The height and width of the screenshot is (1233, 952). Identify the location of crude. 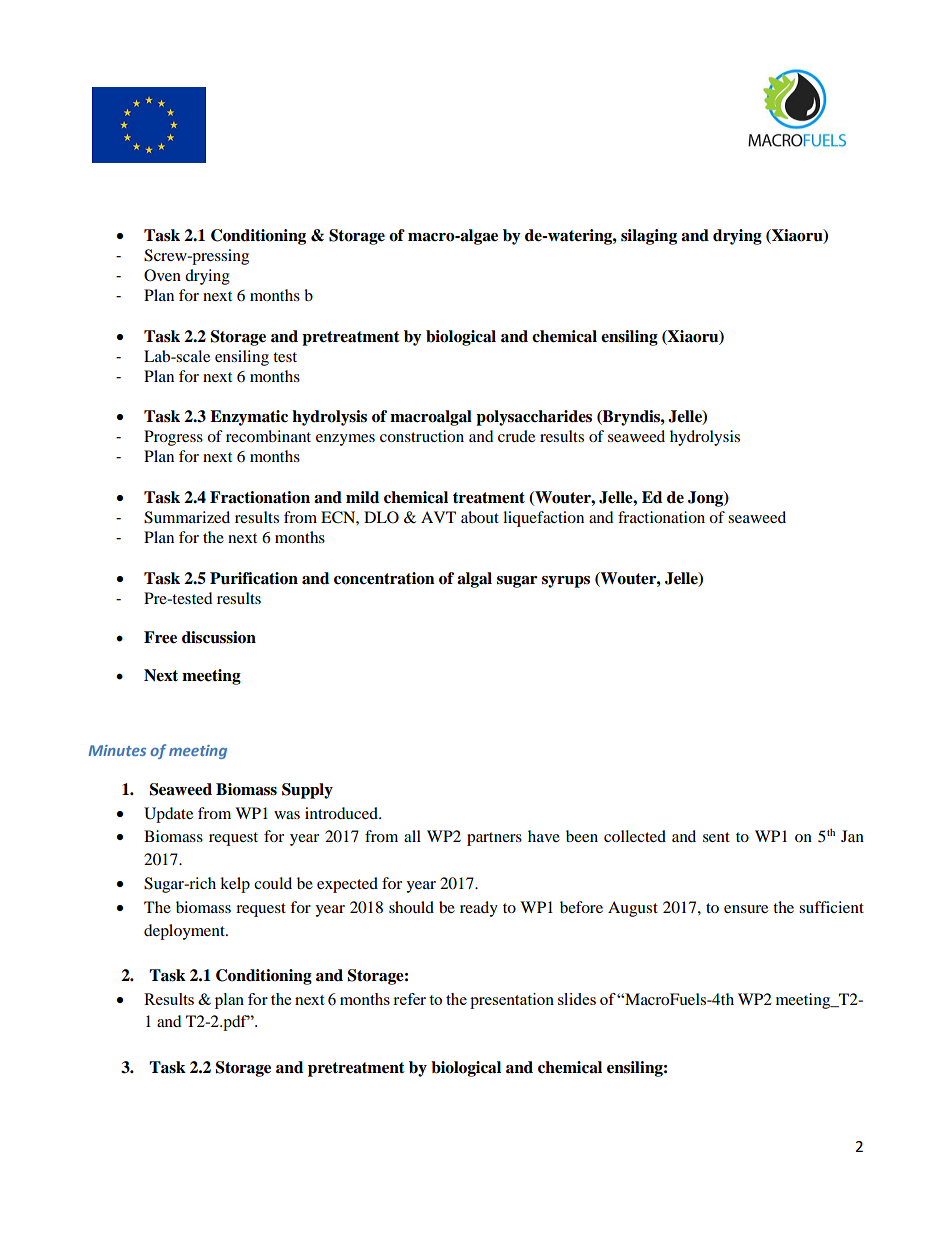
(516, 436).
